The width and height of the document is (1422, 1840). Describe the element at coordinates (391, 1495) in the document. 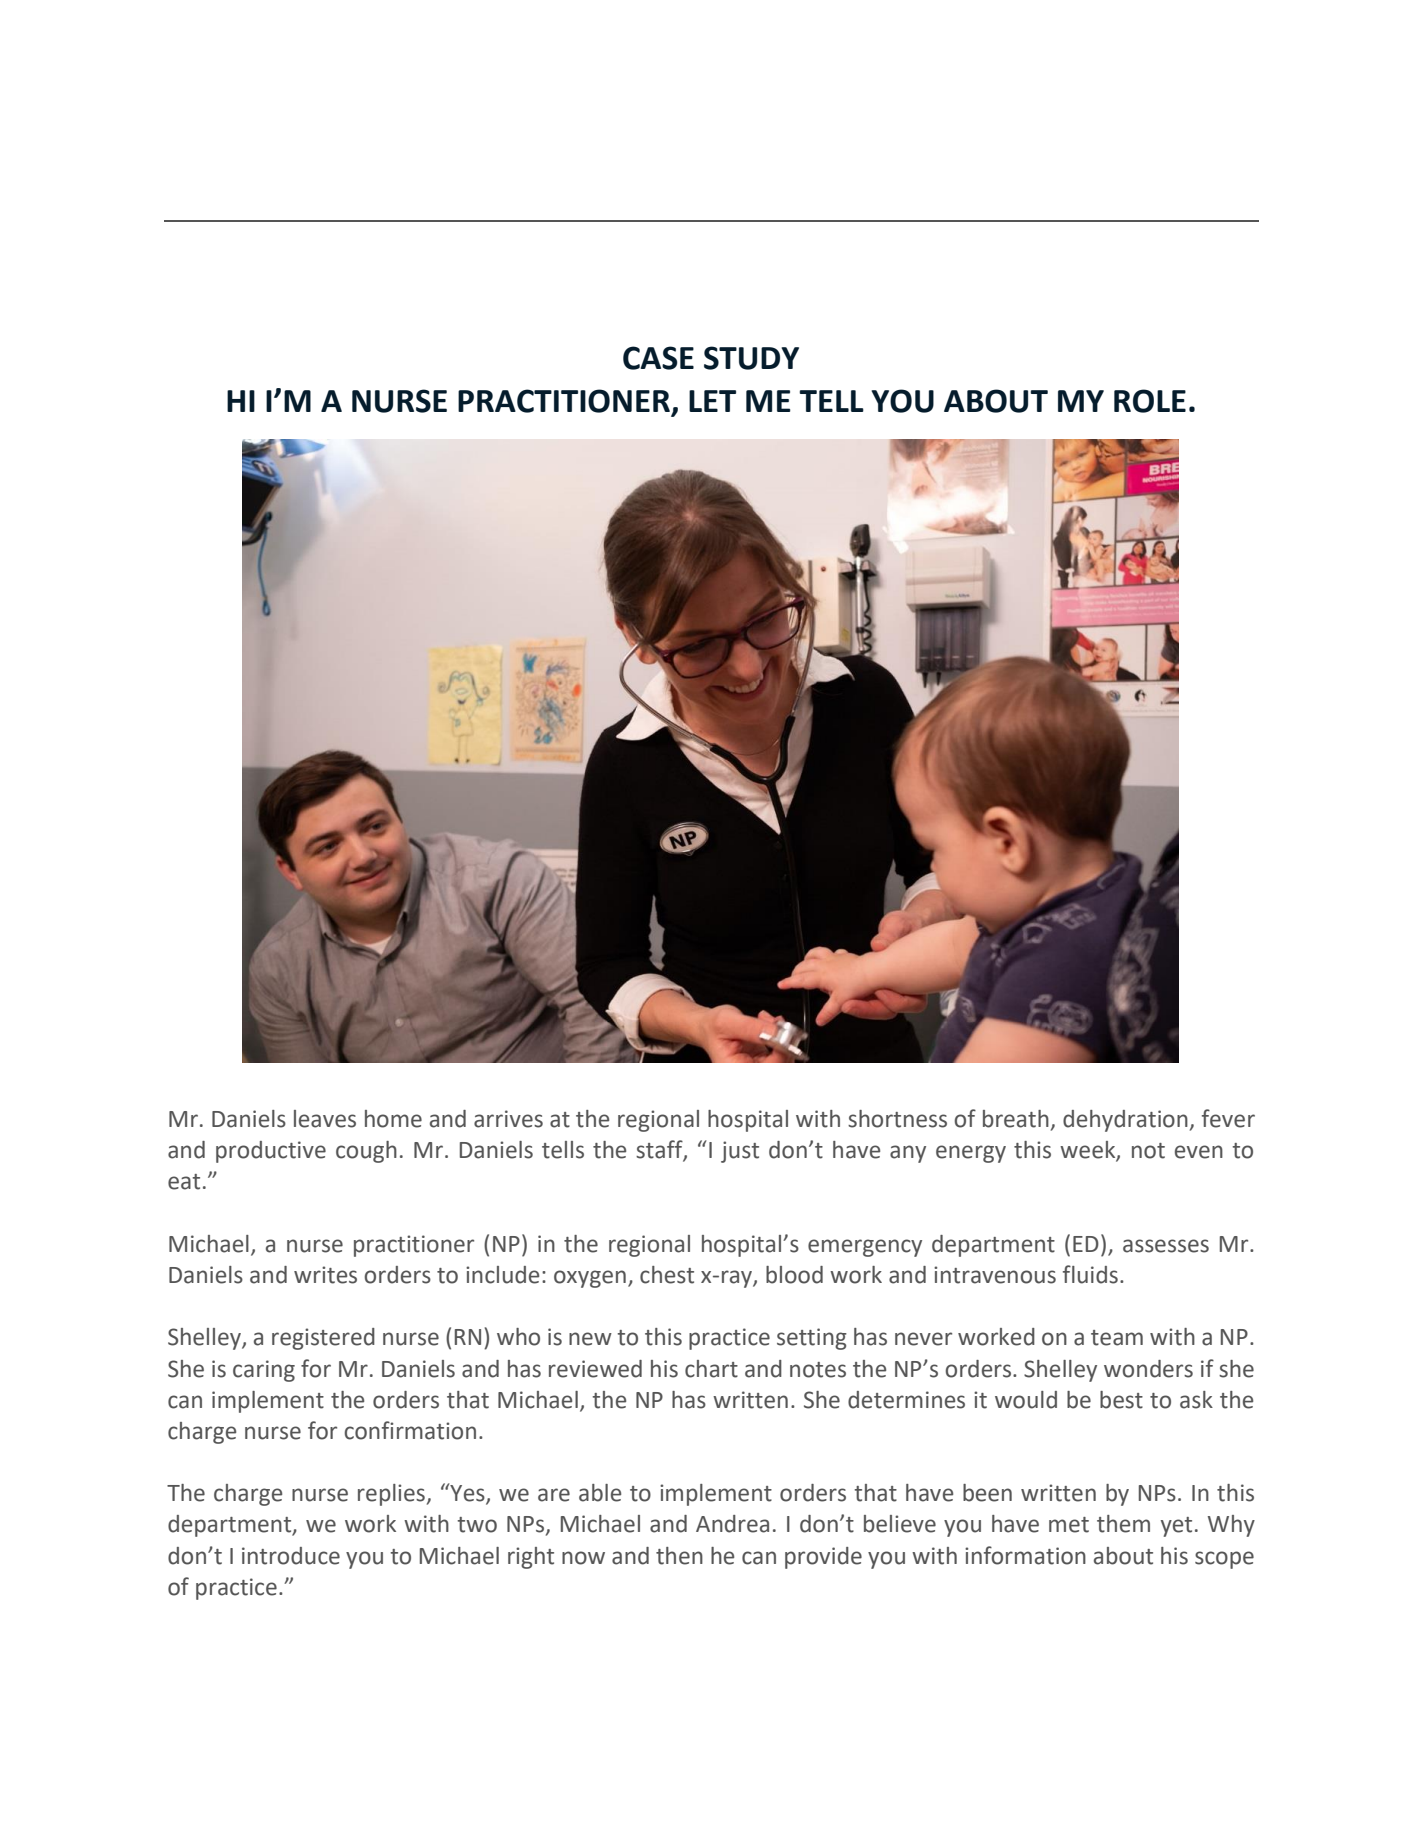

I see `replies` at that location.
